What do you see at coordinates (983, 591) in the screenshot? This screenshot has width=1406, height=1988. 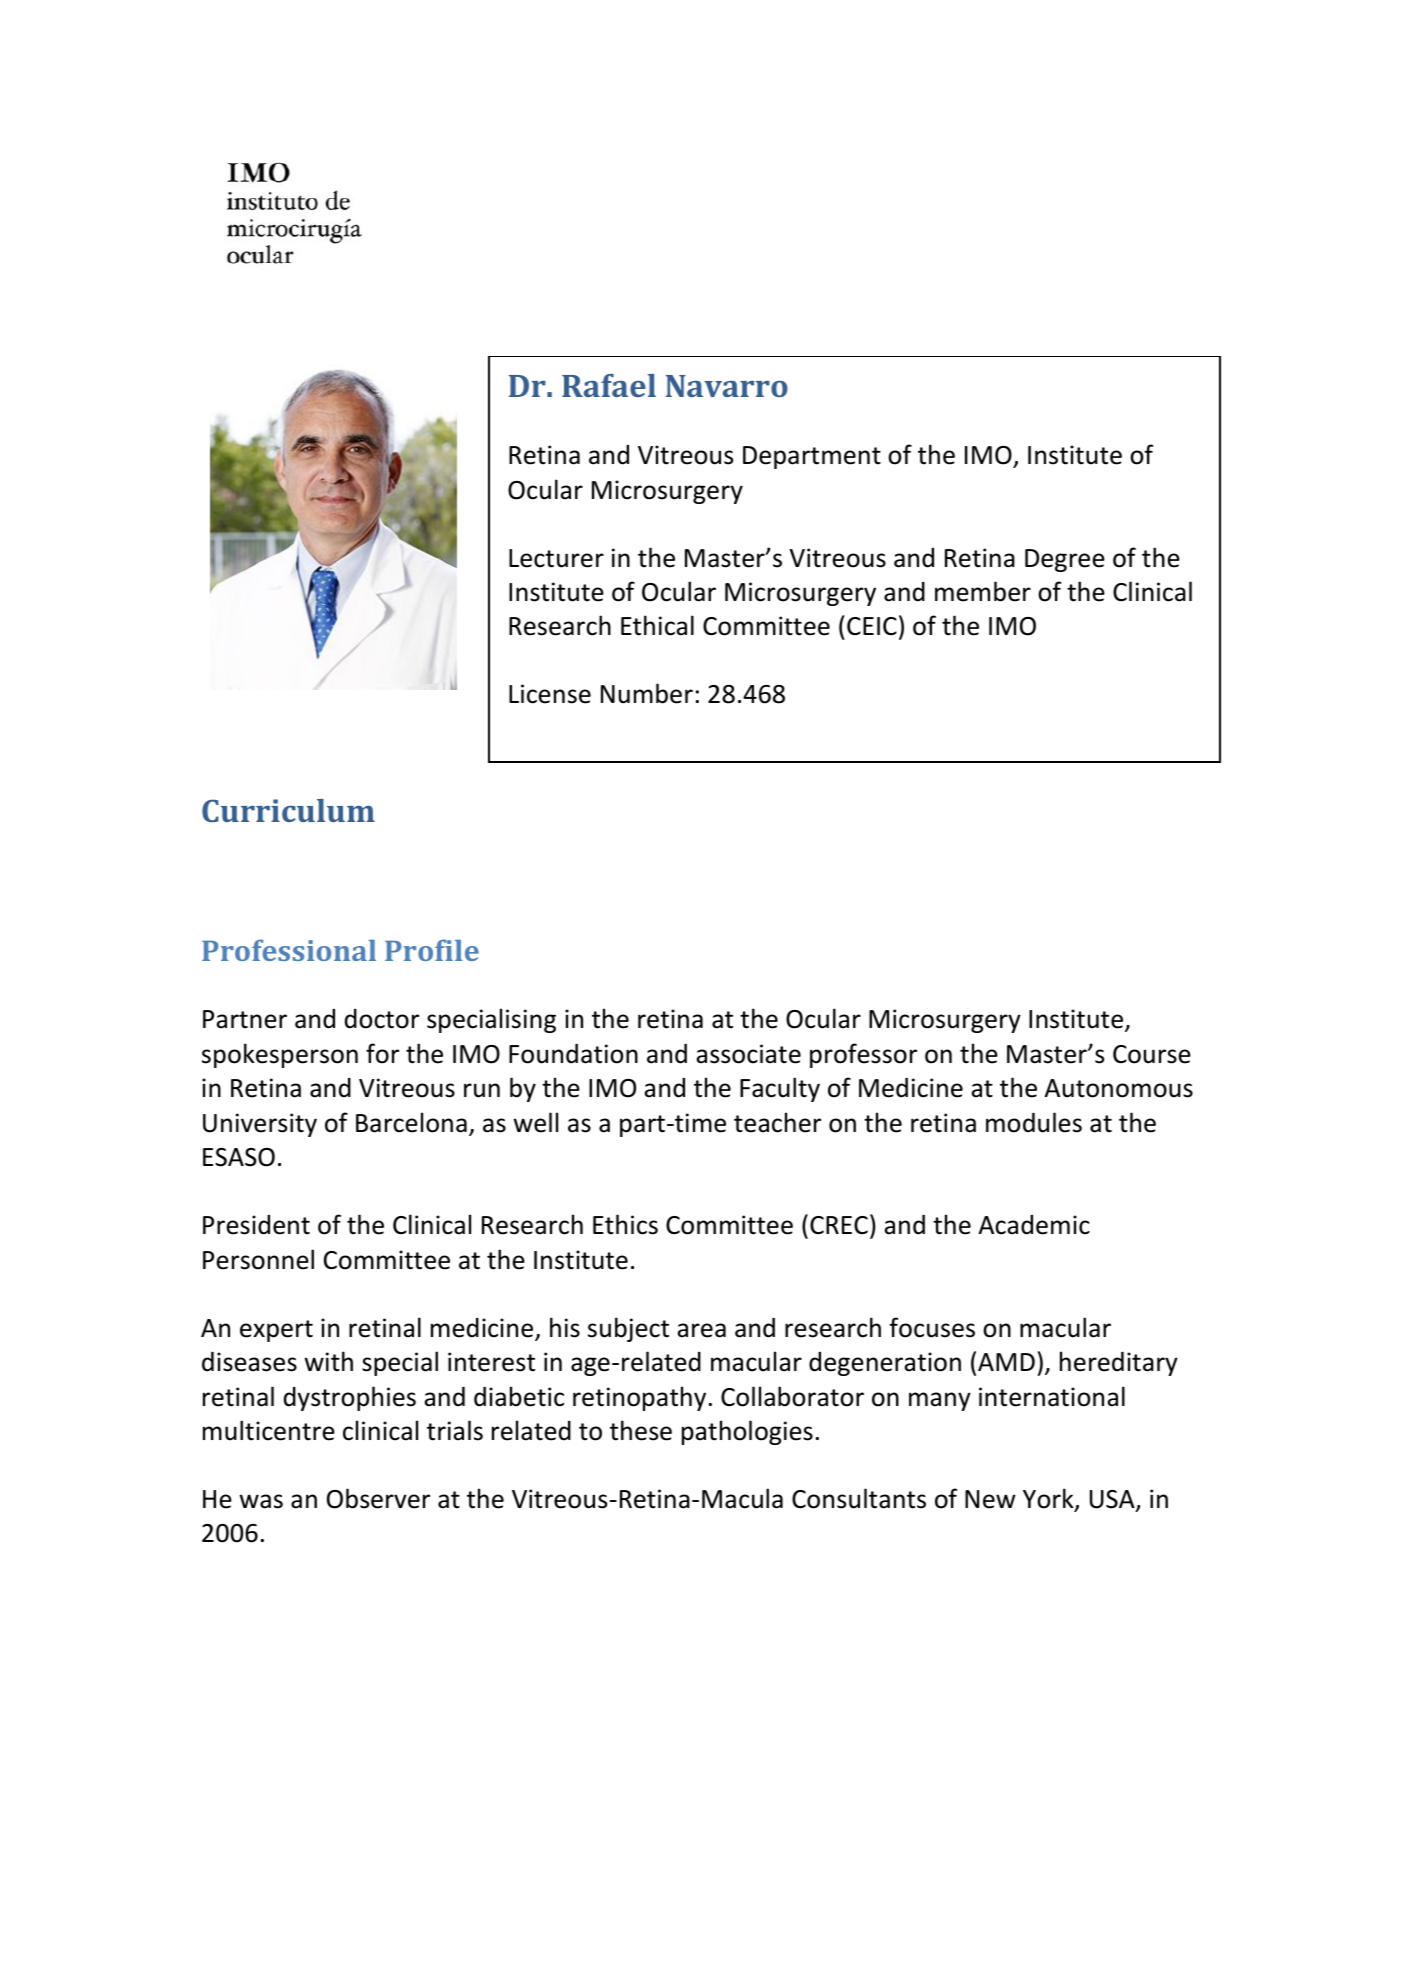 I see `member` at bounding box center [983, 591].
